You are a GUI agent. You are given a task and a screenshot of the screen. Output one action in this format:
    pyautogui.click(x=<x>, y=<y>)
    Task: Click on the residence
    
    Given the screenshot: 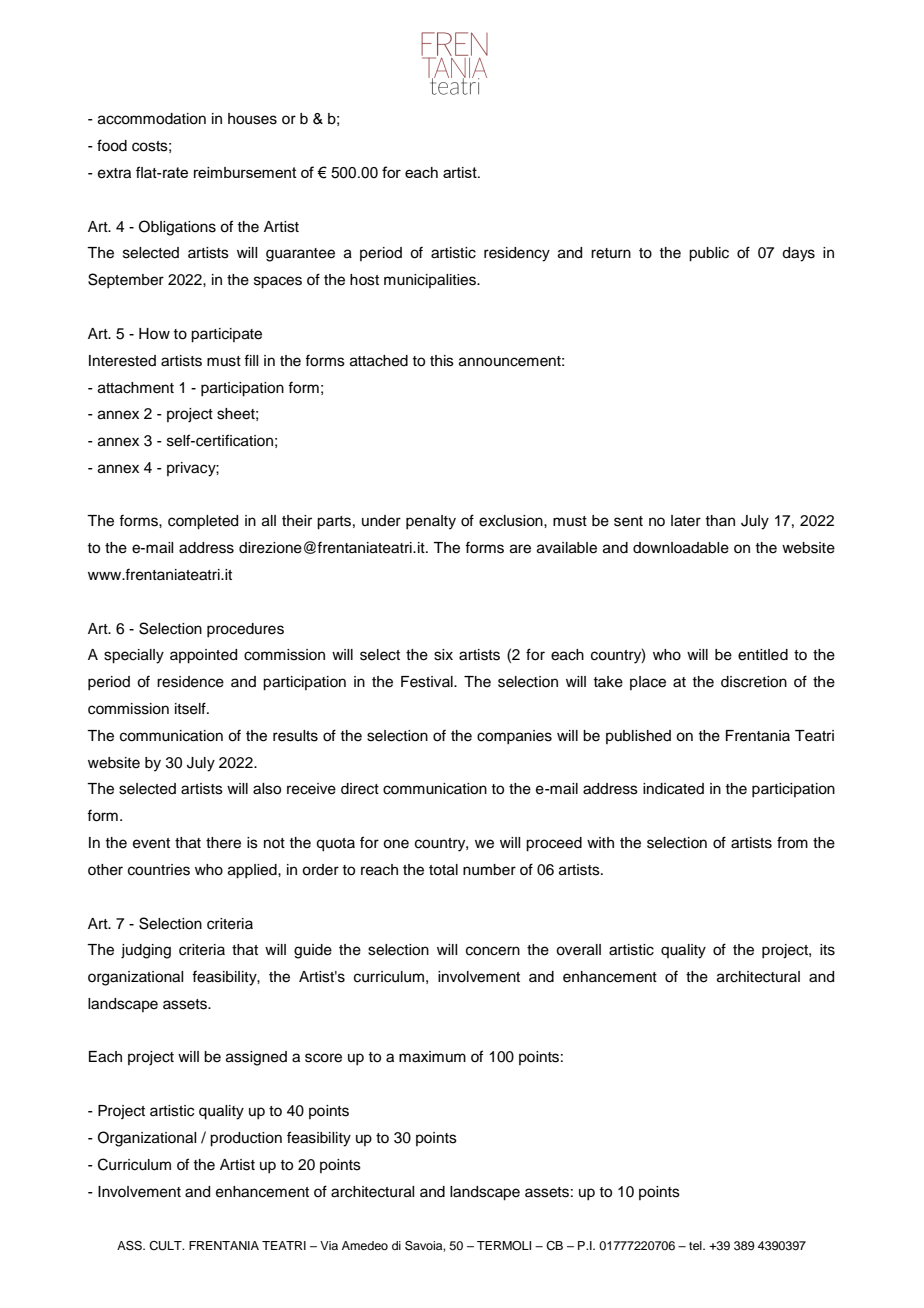 What is the action you would take?
    pyautogui.click(x=190, y=682)
